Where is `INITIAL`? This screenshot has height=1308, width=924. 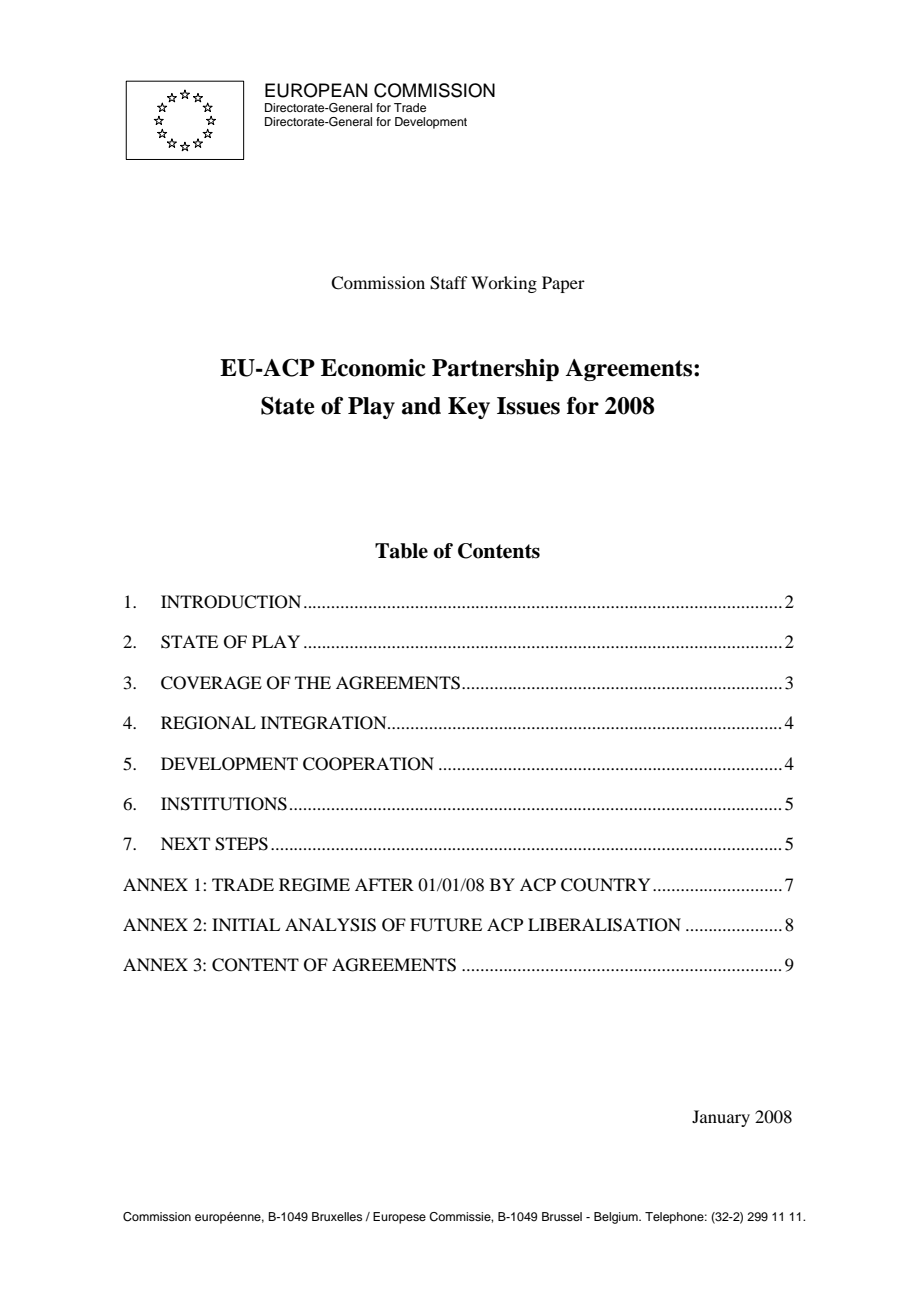
INITIAL is located at coordinates (246, 924).
